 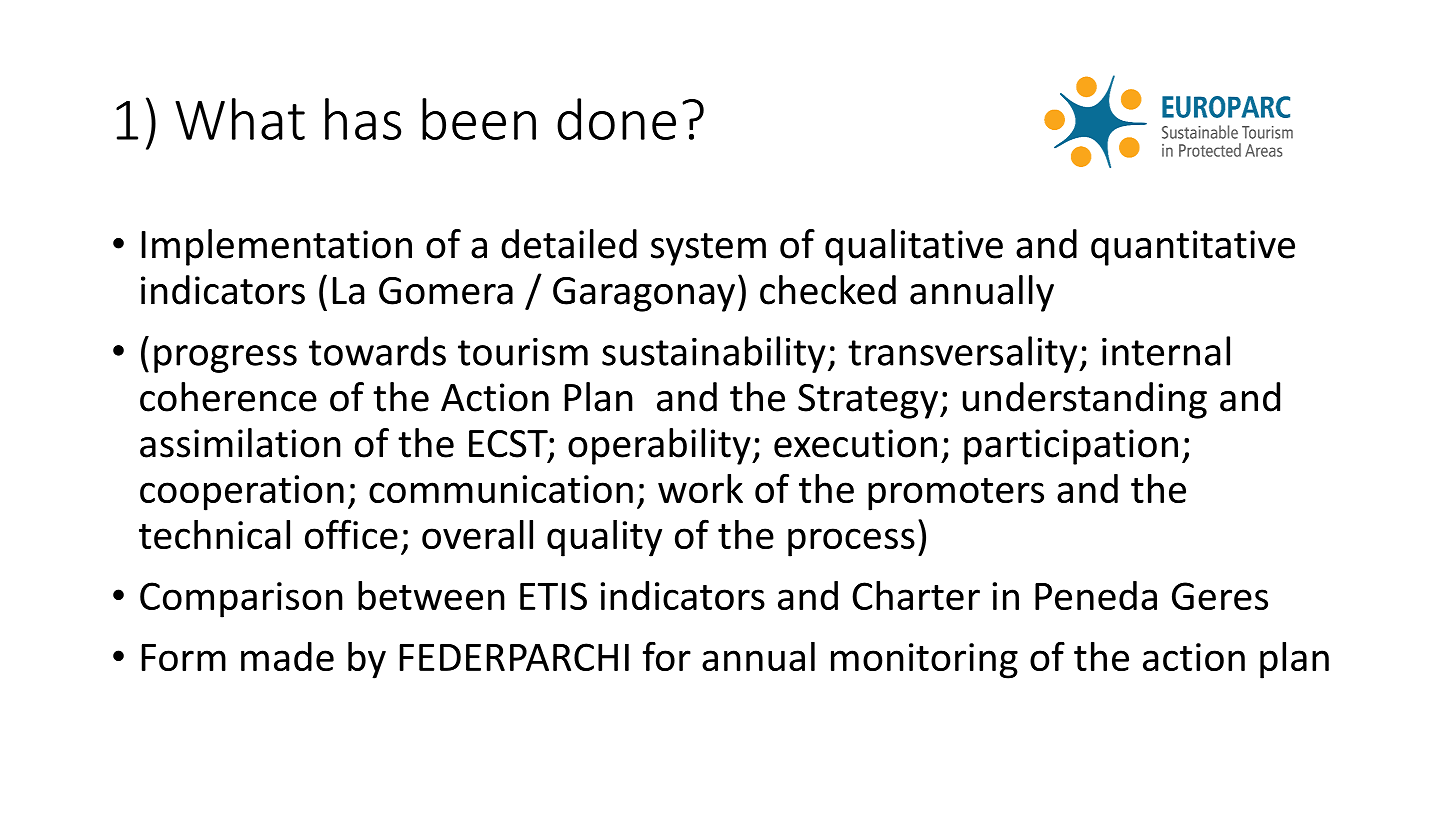 I want to click on monitoring, so click(x=924, y=661).
